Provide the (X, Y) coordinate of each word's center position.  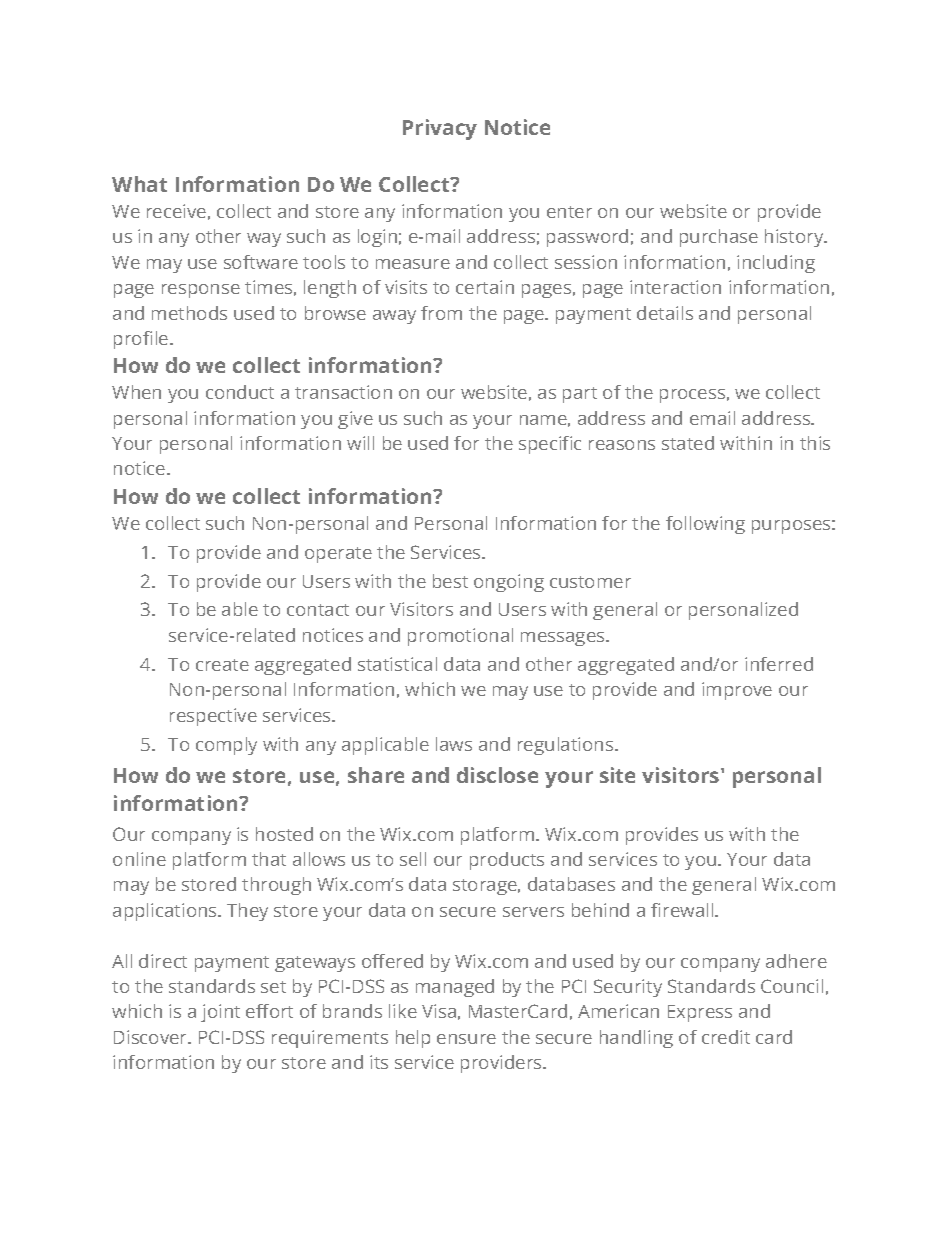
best (450, 581)
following (705, 525)
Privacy (440, 129)
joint (220, 1013)
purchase (719, 238)
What (139, 184)
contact (318, 610)
